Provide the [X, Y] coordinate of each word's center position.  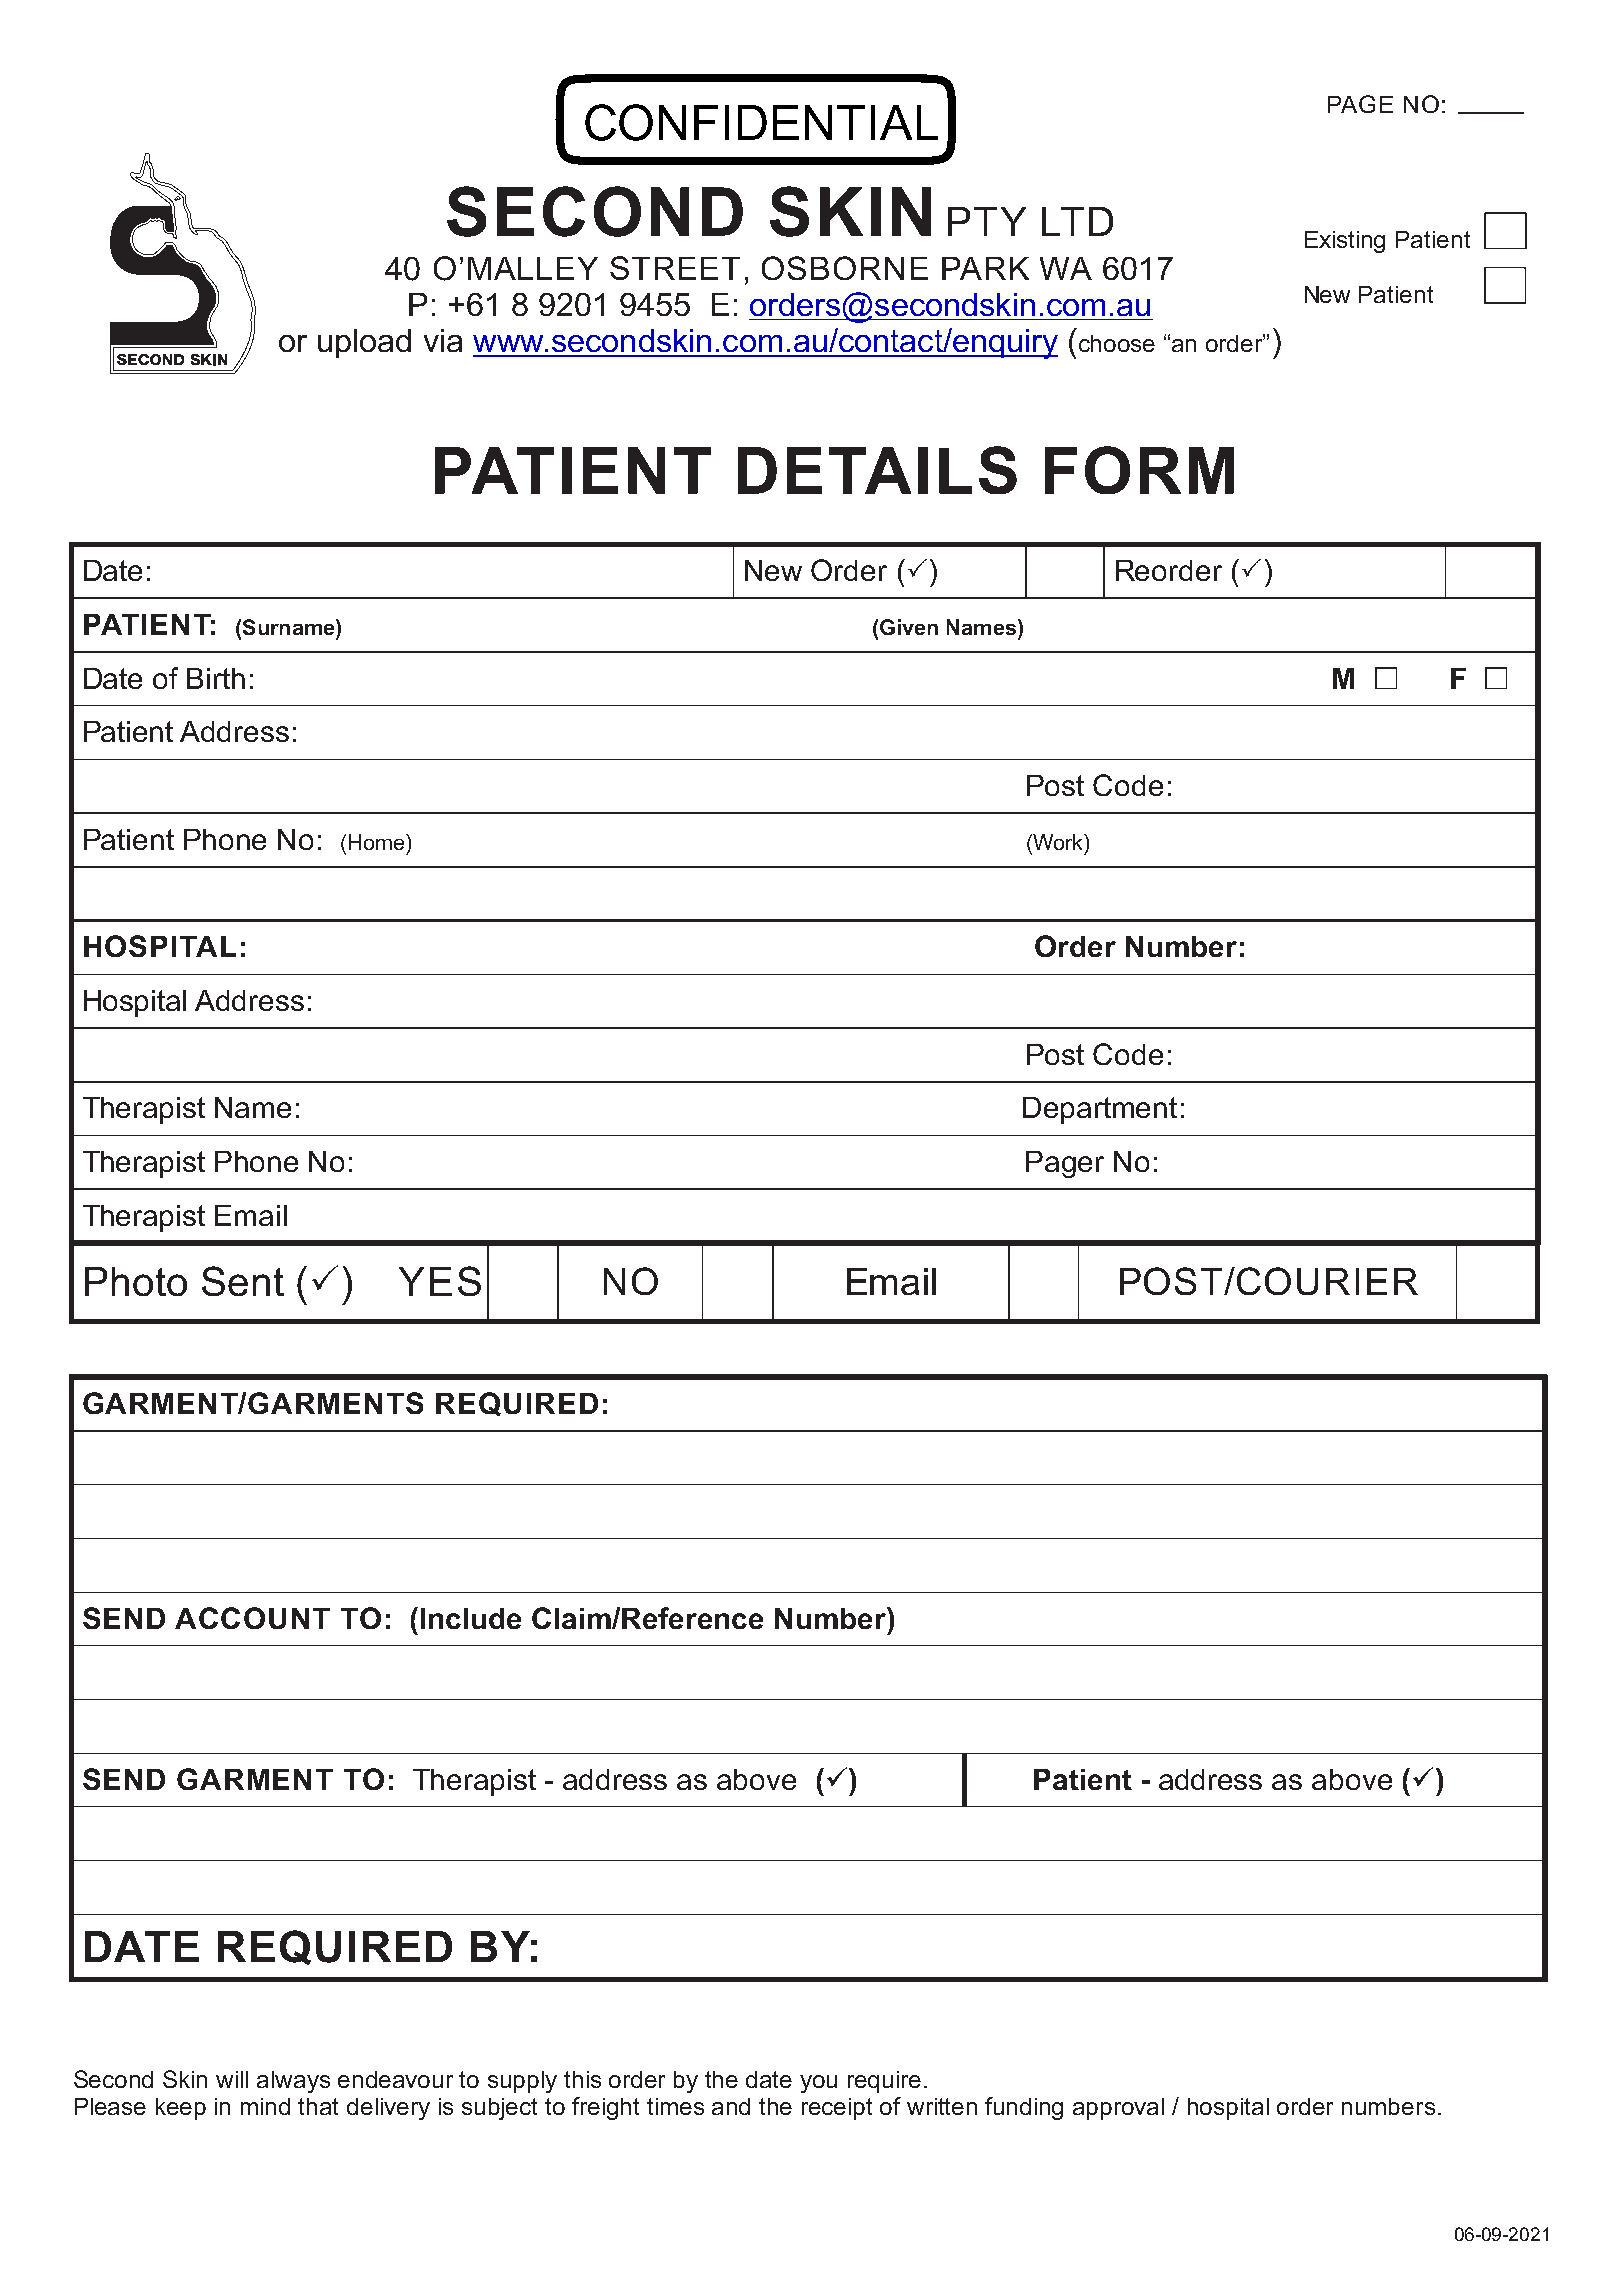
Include [471, 1618]
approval [1118, 2109]
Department [1100, 1110]
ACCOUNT [252, 1618]
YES [440, 1281]
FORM [1139, 470]
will [232, 2079]
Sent [243, 1281]
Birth [216, 678]
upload [364, 343]
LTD [1077, 221]
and [731, 2106]
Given [909, 627]
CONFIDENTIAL [761, 122]
